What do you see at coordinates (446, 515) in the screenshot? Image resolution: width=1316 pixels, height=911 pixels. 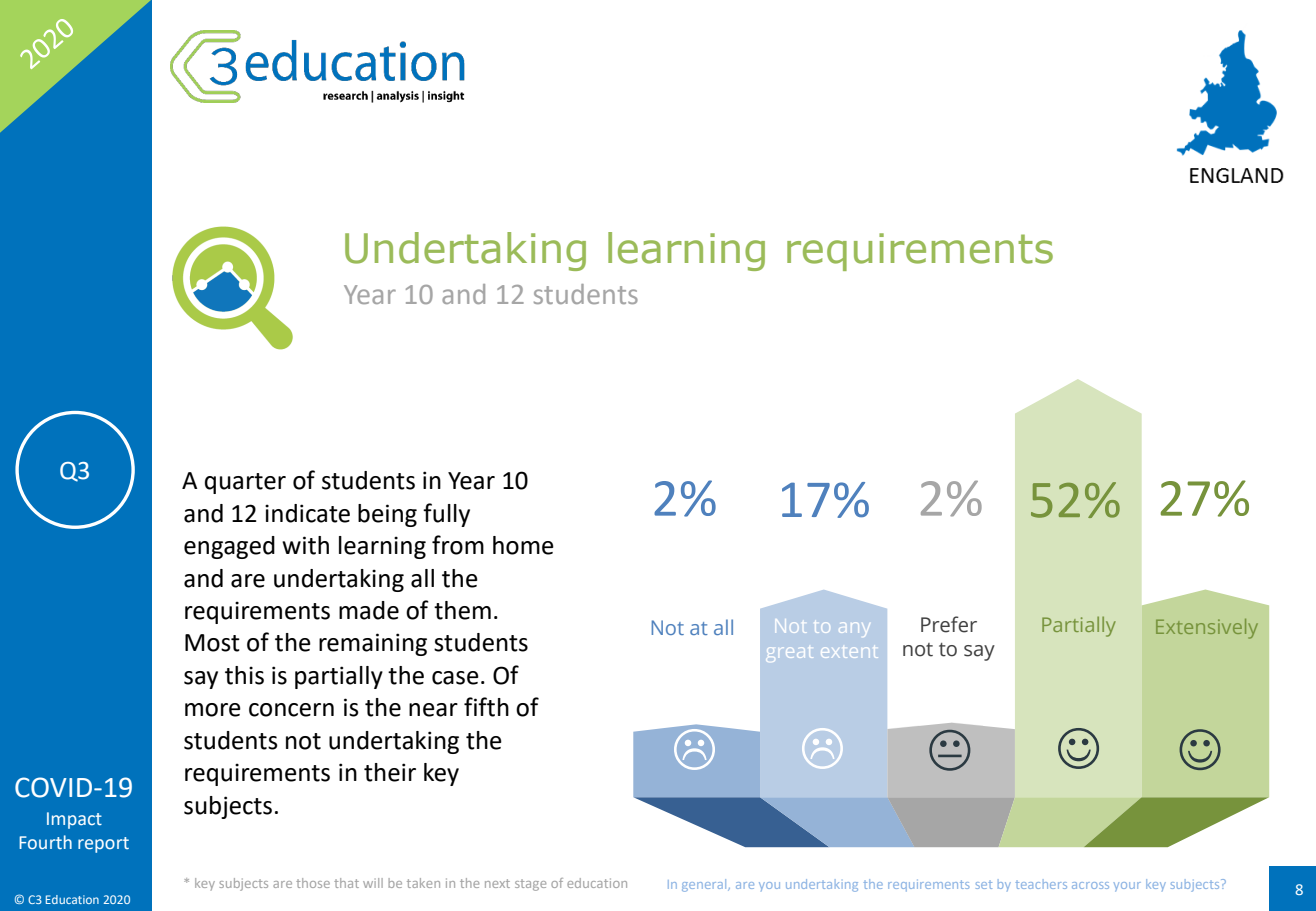 I see `fully` at bounding box center [446, 515].
